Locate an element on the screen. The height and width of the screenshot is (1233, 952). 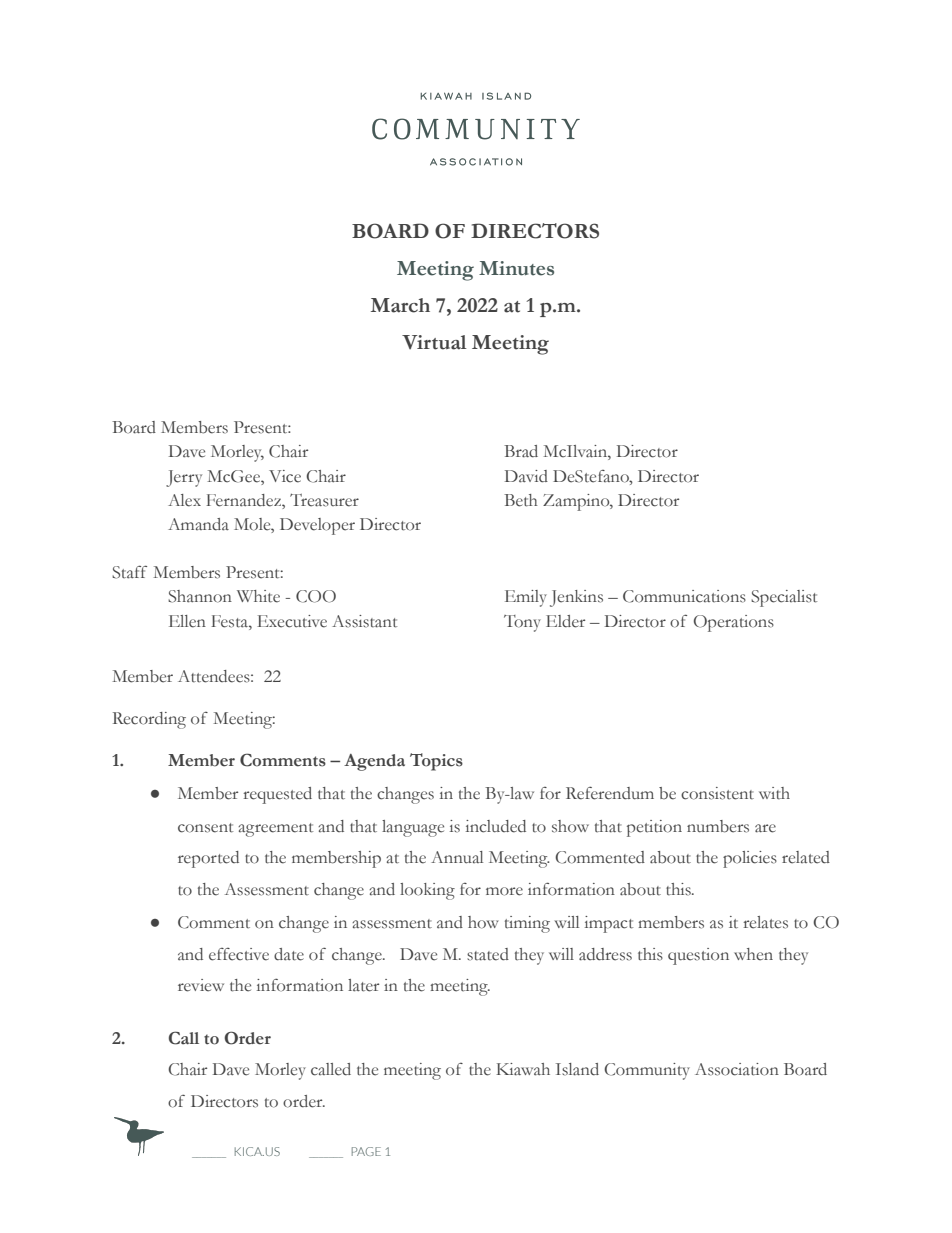
Recording is located at coordinates (149, 720).
